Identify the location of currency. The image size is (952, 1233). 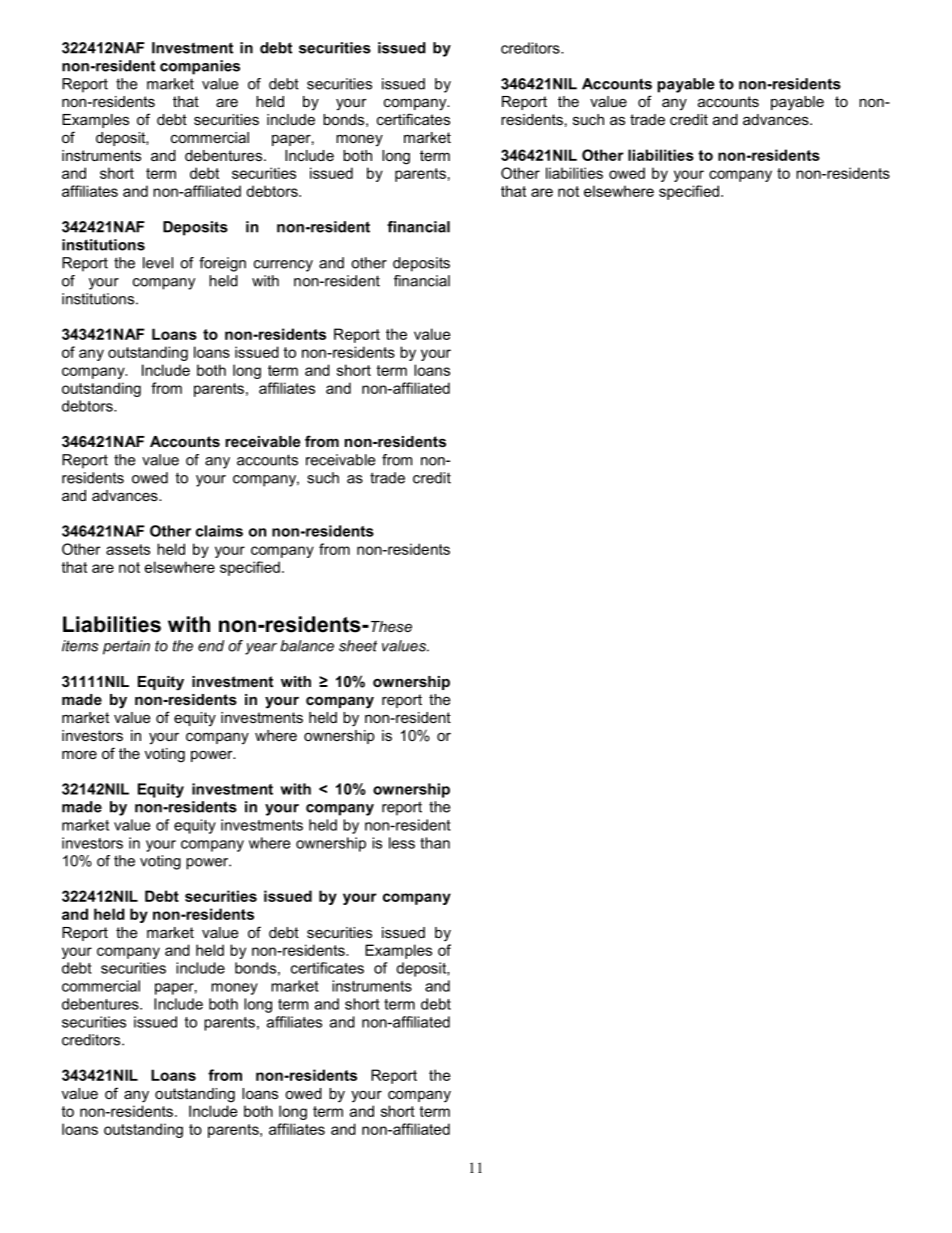
(283, 266).
